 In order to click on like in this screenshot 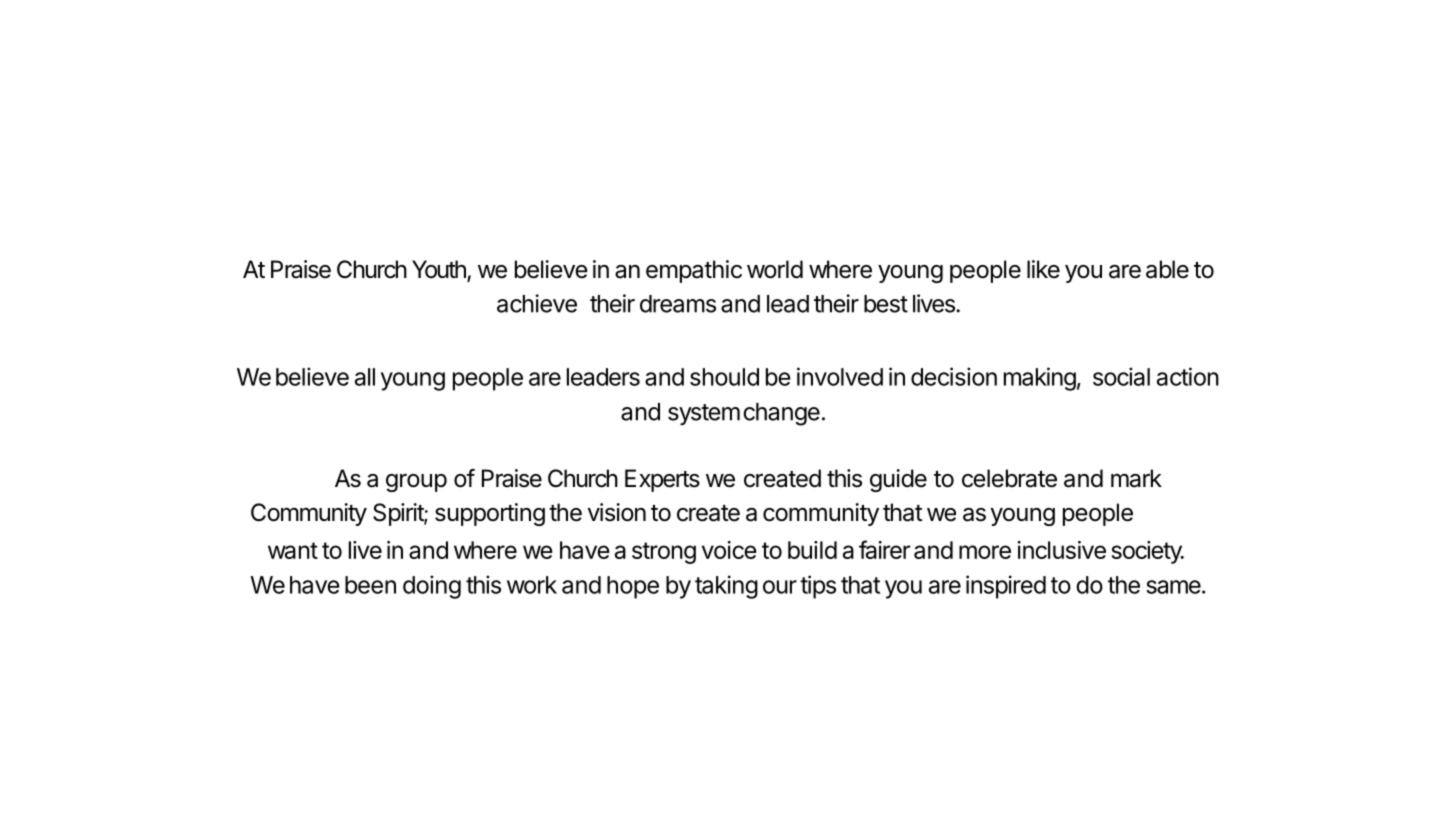, I will do `click(1043, 269)`.
